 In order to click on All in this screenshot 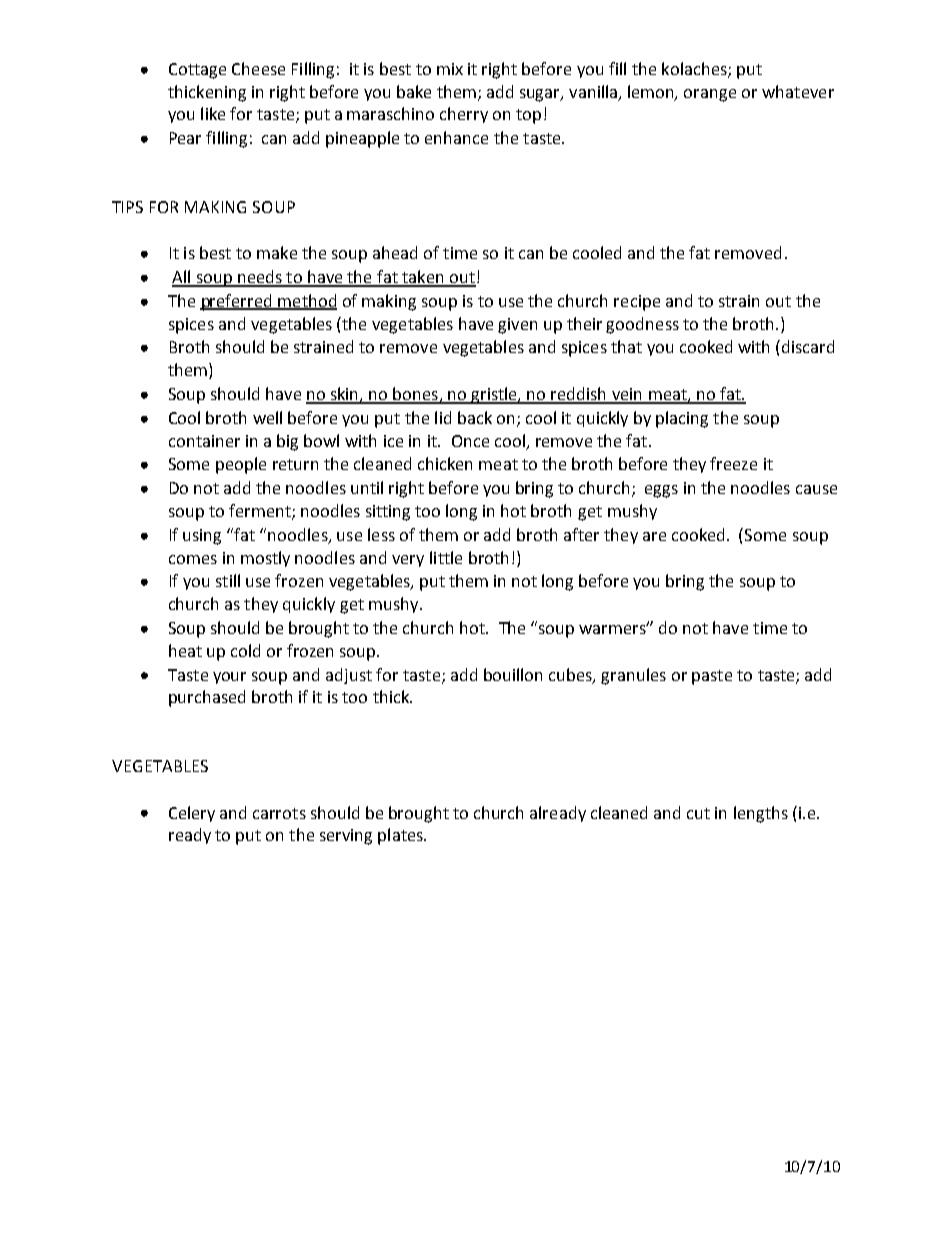, I will do `click(182, 278)`.
